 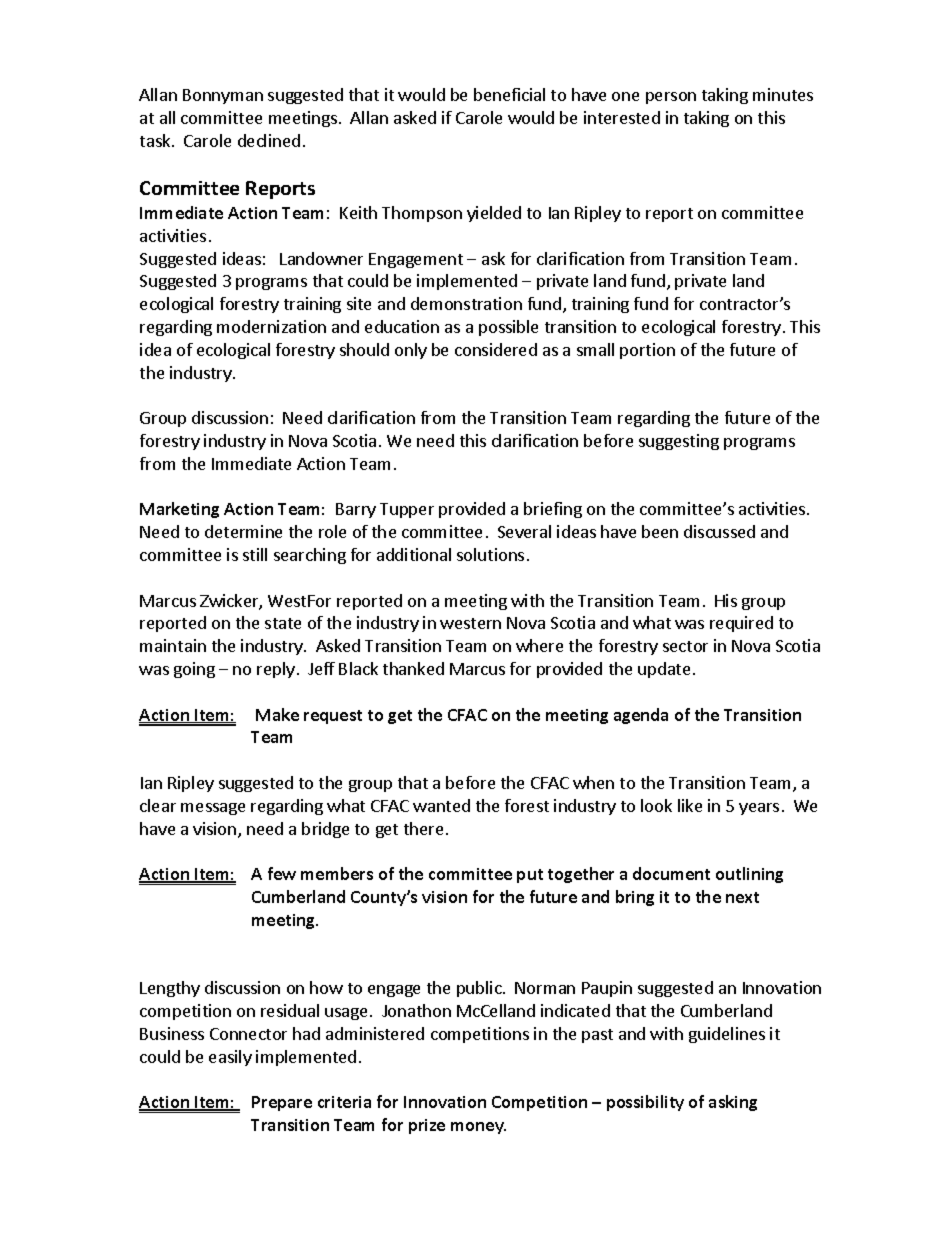 I want to click on person, so click(x=671, y=98).
